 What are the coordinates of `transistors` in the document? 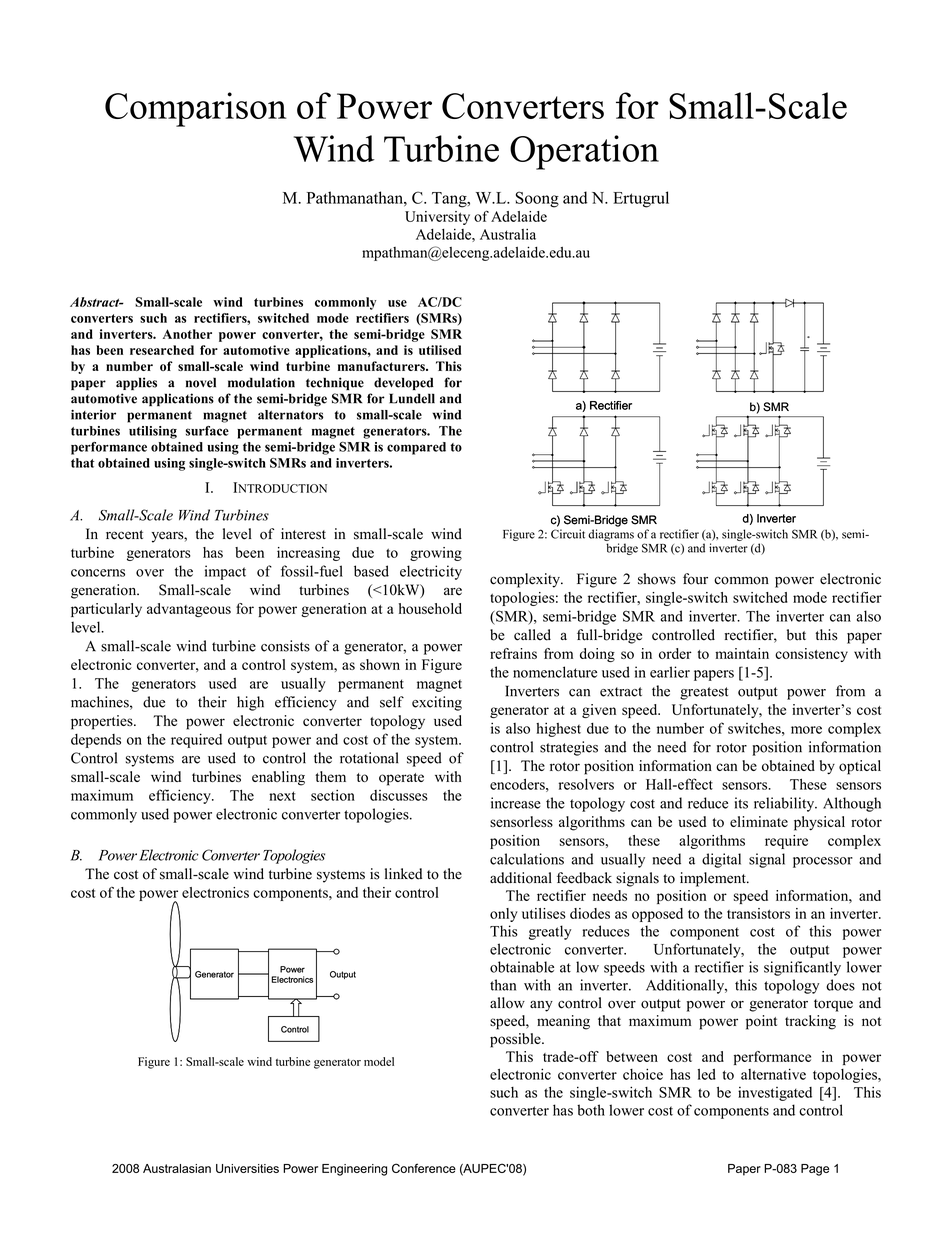 It's located at (758, 913).
